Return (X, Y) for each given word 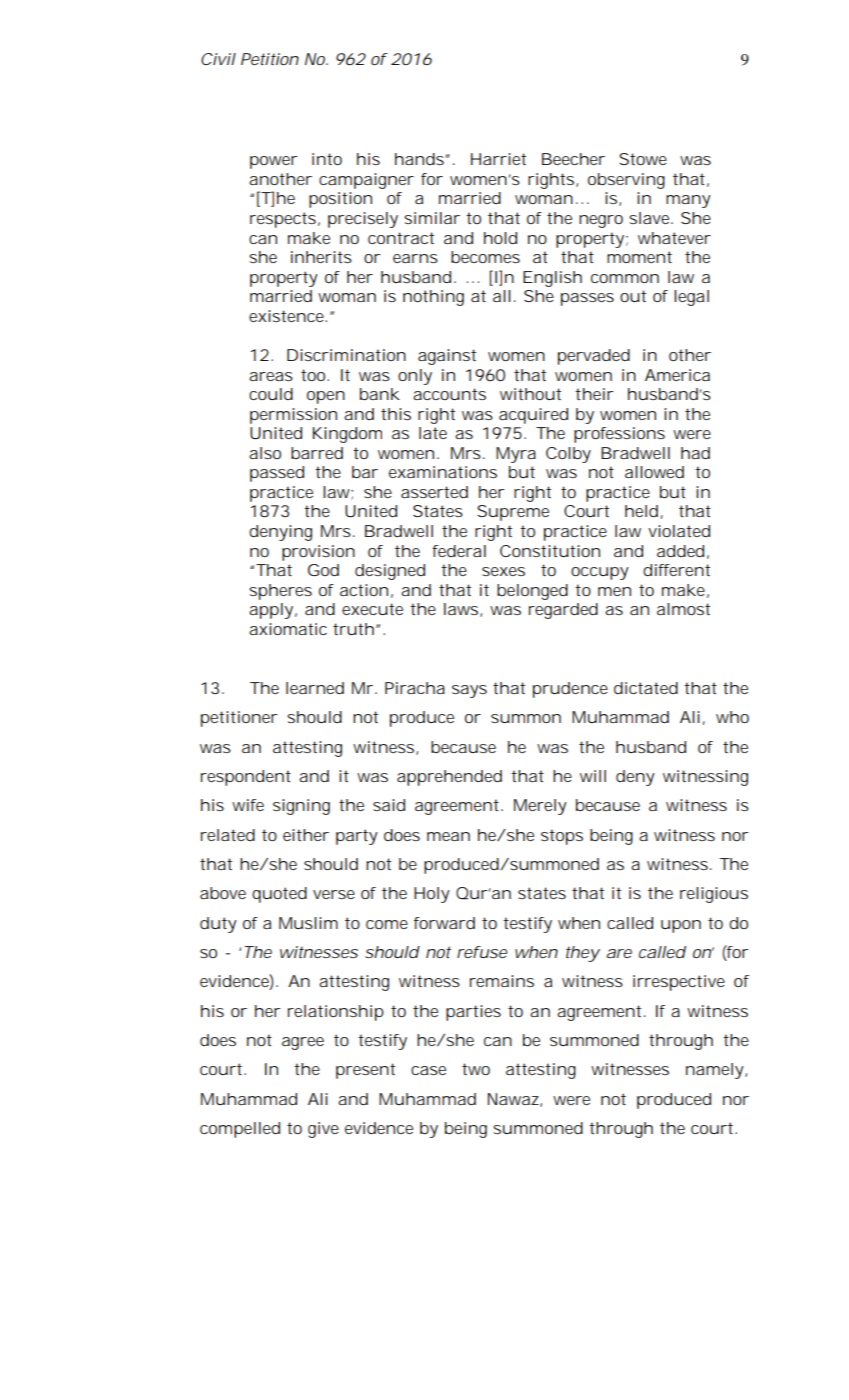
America (677, 375)
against (447, 357)
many (688, 201)
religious (714, 895)
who (732, 717)
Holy (432, 895)
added (680, 551)
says (469, 691)
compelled (240, 1130)
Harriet (498, 159)
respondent (246, 778)
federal (459, 551)
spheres (280, 592)
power (273, 162)
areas (271, 376)
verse (334, 894)
